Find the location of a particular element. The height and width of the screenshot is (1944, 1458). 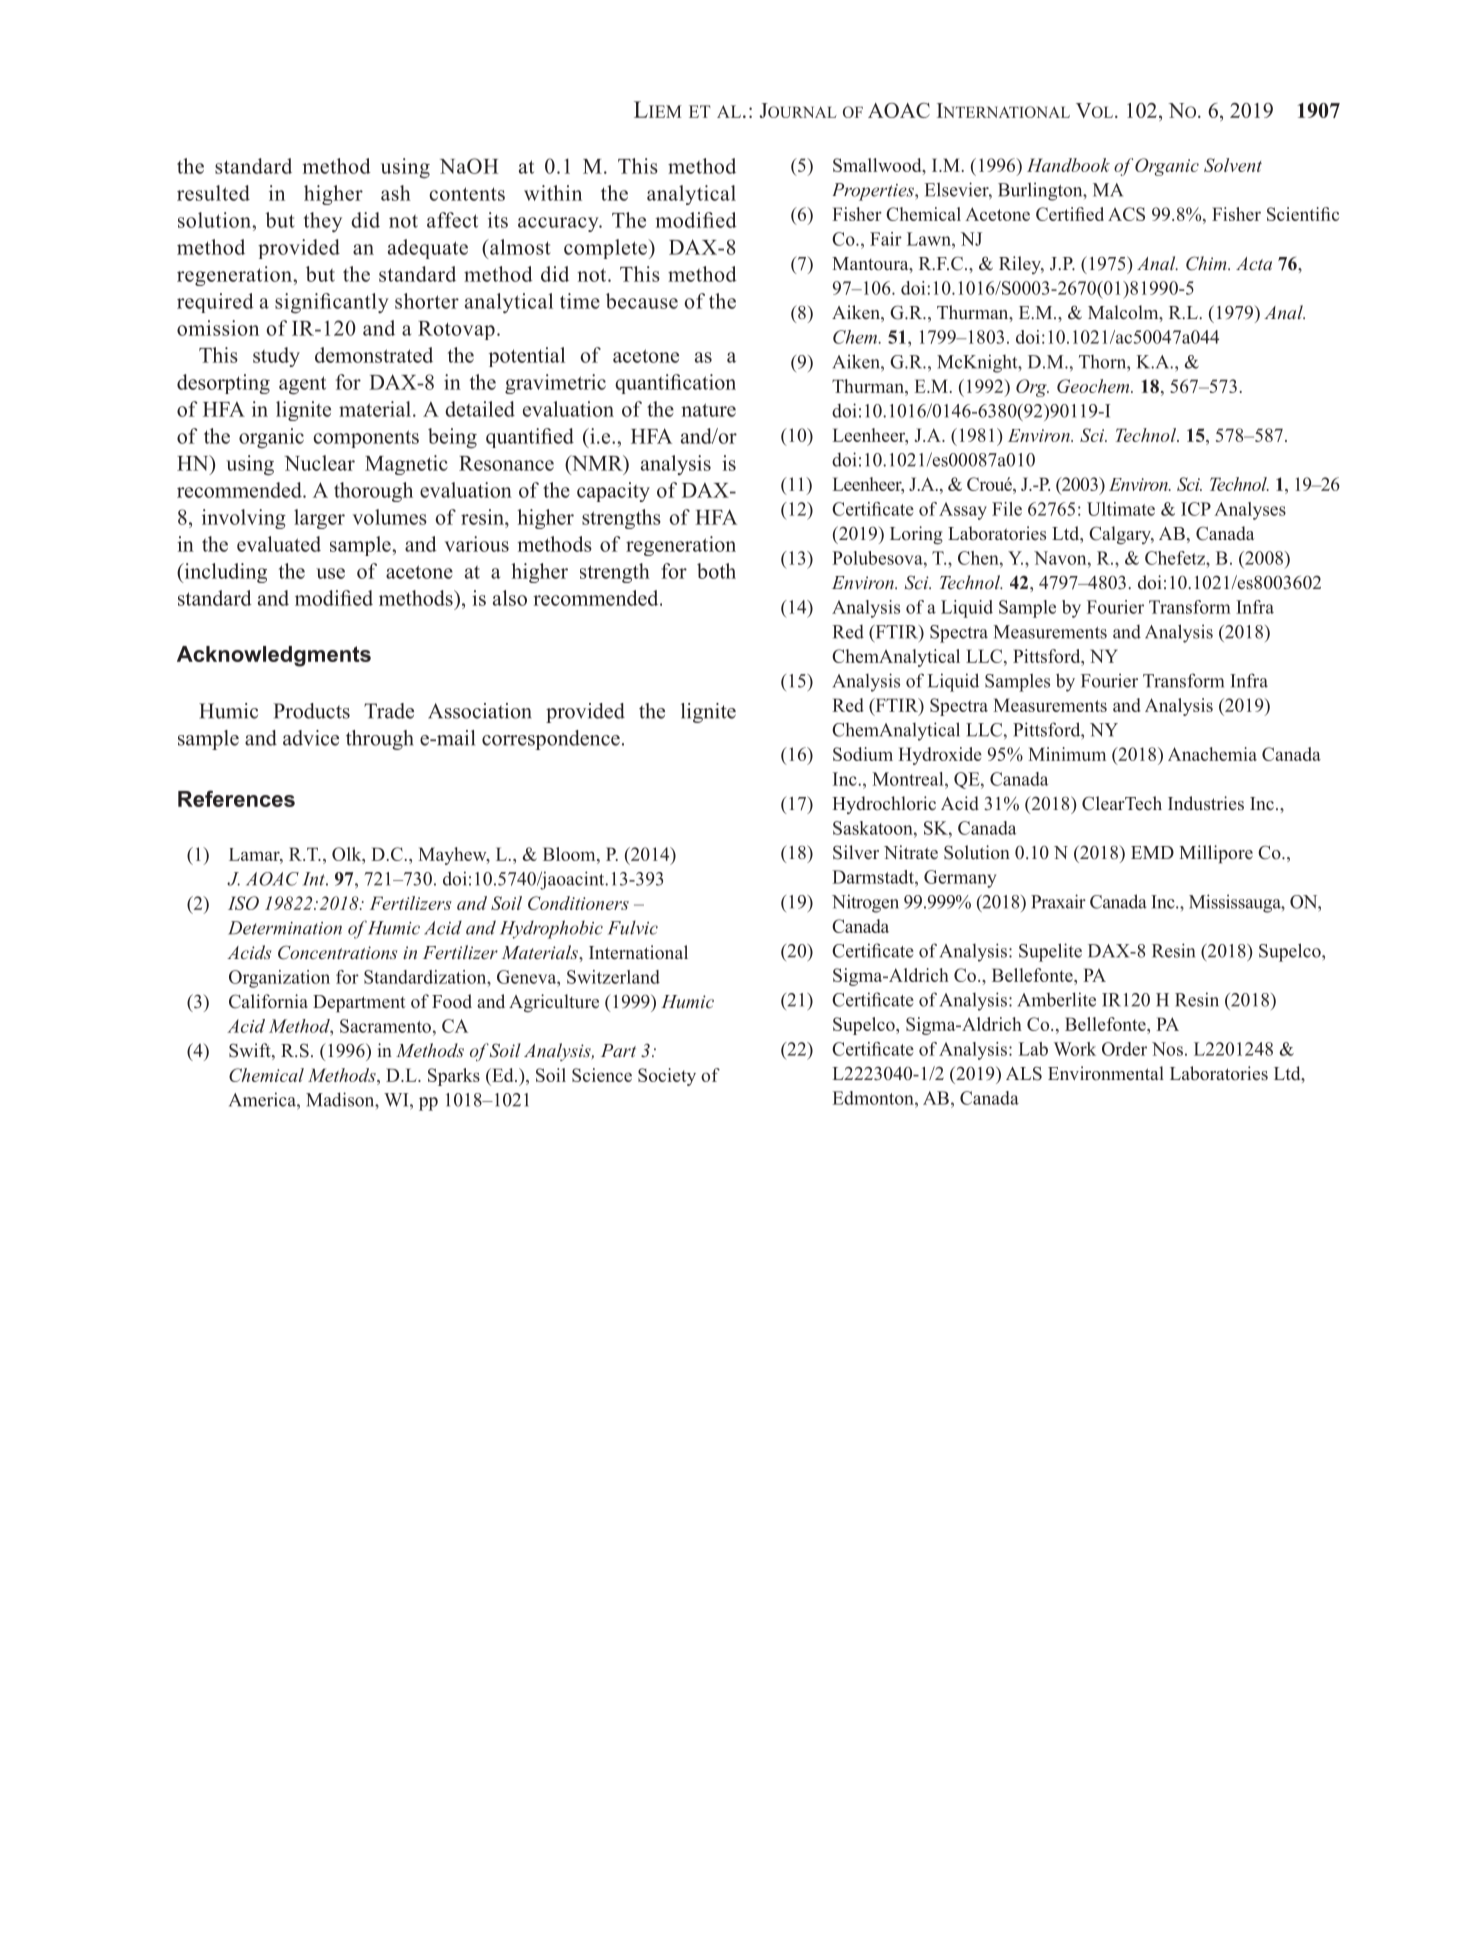

ICP is located at coordinates (1196, 509).
